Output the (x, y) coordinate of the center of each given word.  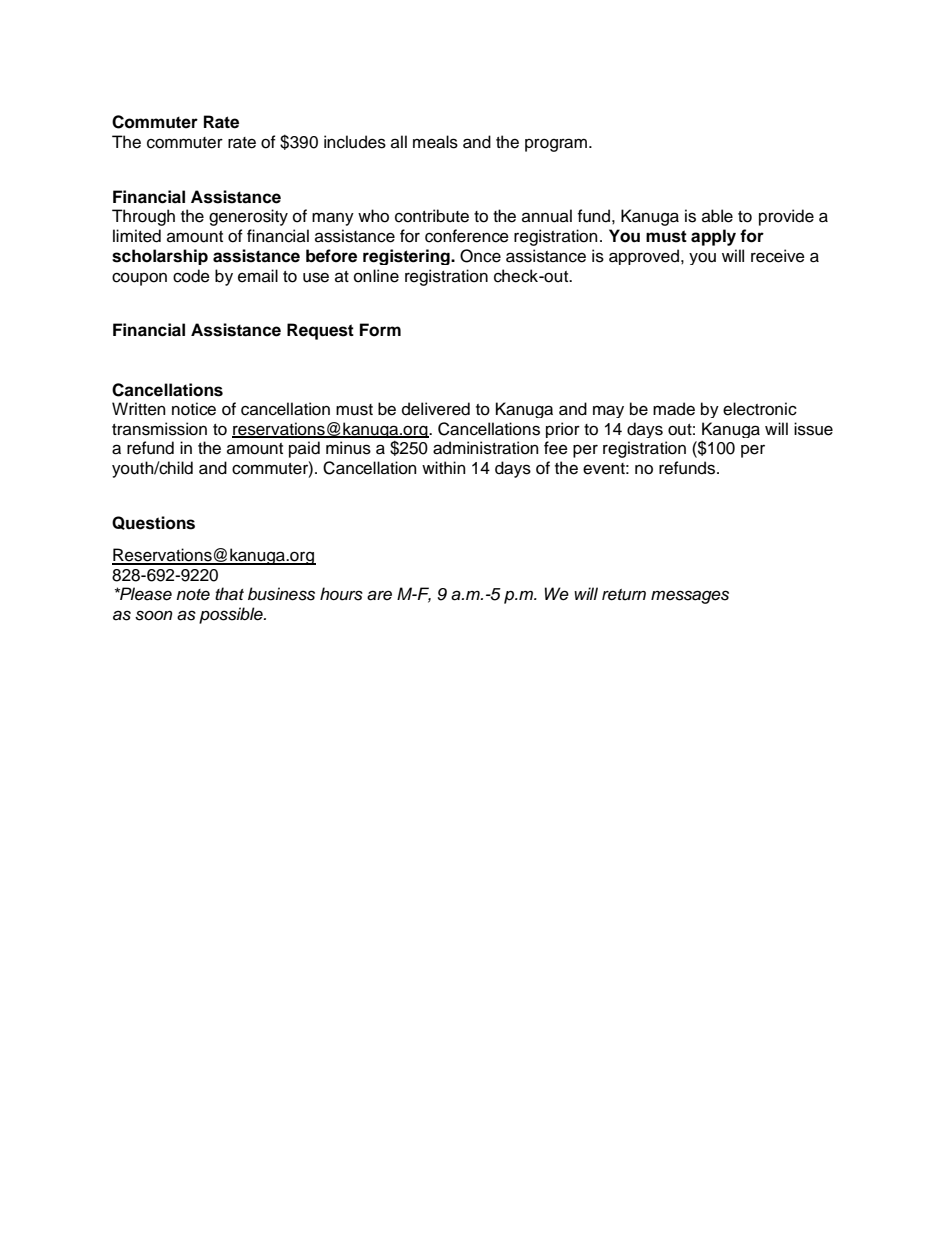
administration (486, 448)
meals (435, 142)
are (379, 595)
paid (304, 449)
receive (778, 256)
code (191, 276)
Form (380, 330)
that (229, 594)
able (717, 216)
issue (813, 429)
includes (355, 142)
